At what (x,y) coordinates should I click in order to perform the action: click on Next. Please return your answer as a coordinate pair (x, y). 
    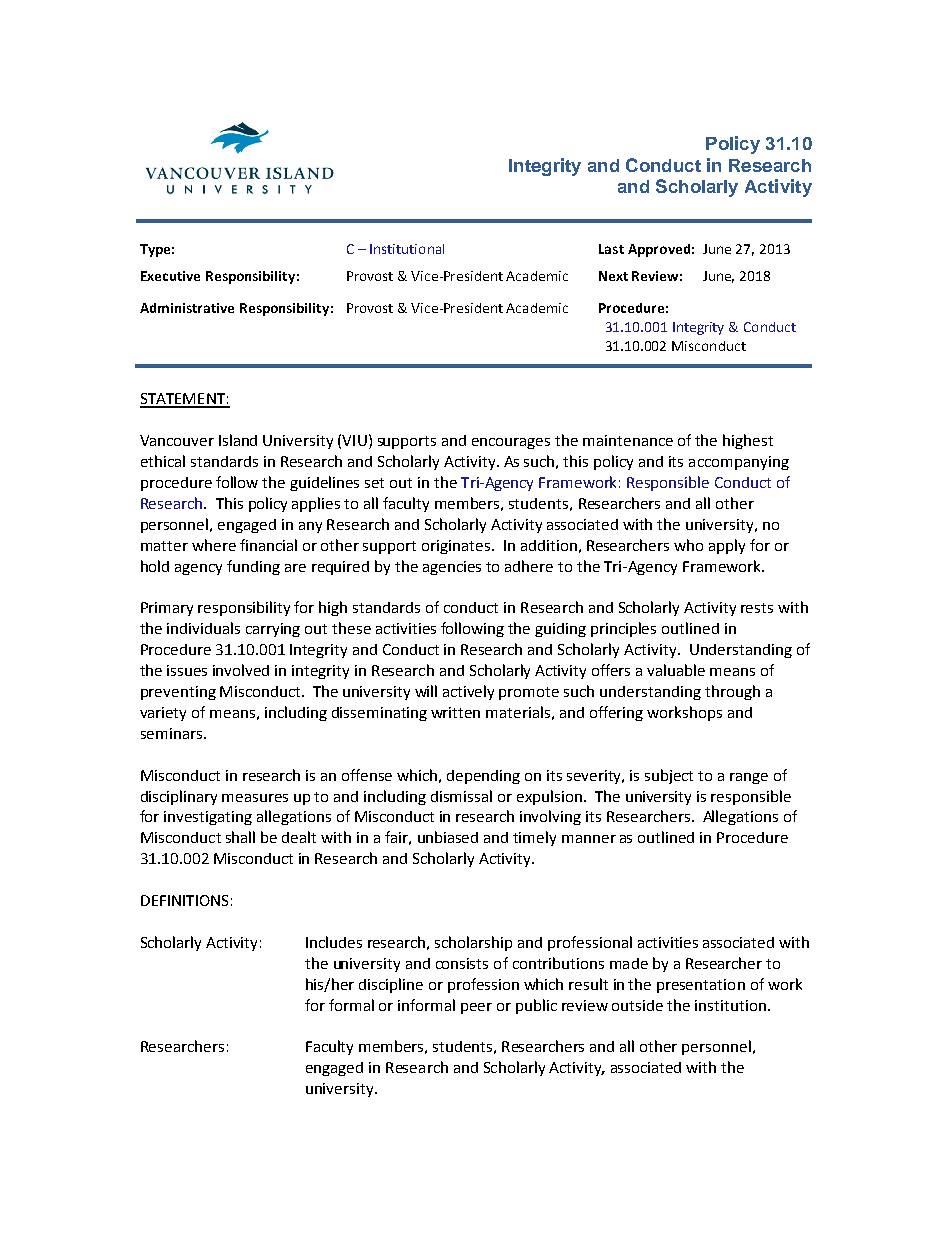
    Looking at the image, I should click on (613, 276).
